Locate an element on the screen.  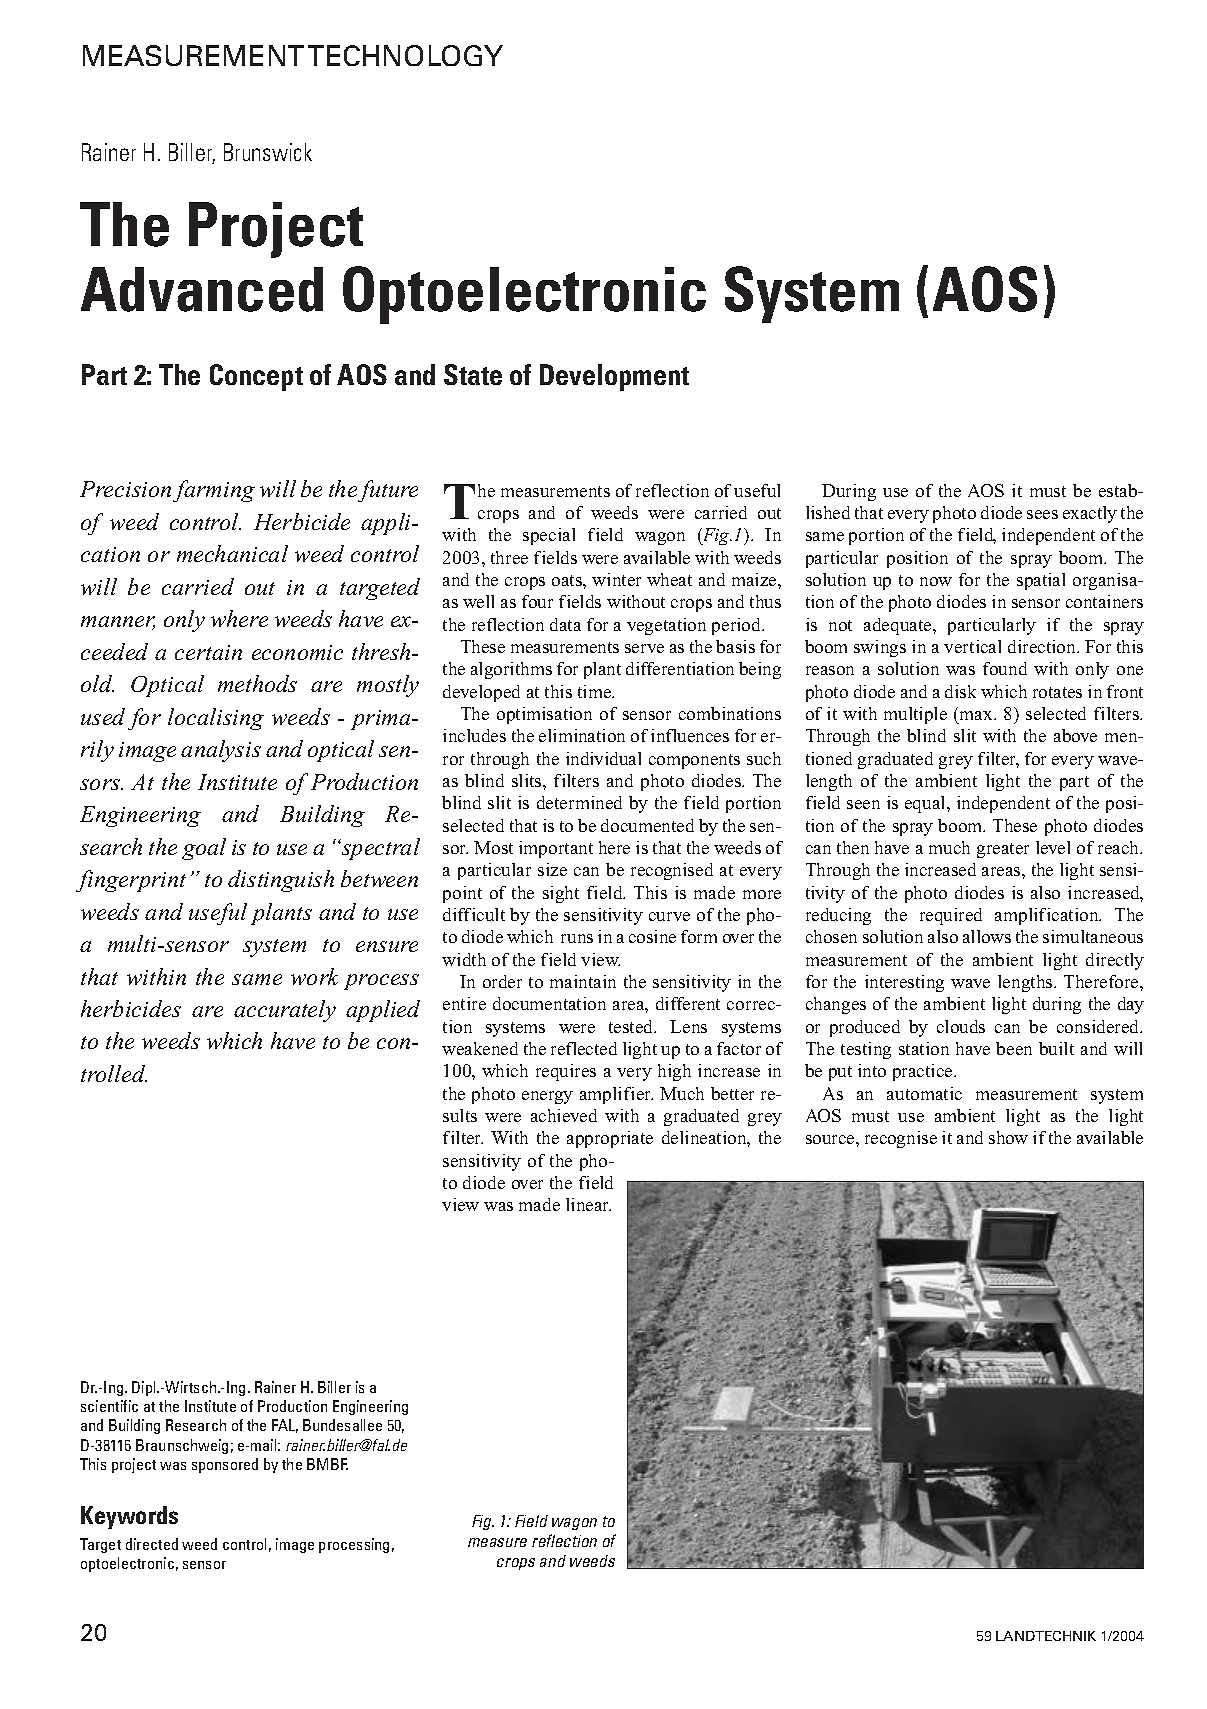
show is located at coordinates (1008, 1137).
